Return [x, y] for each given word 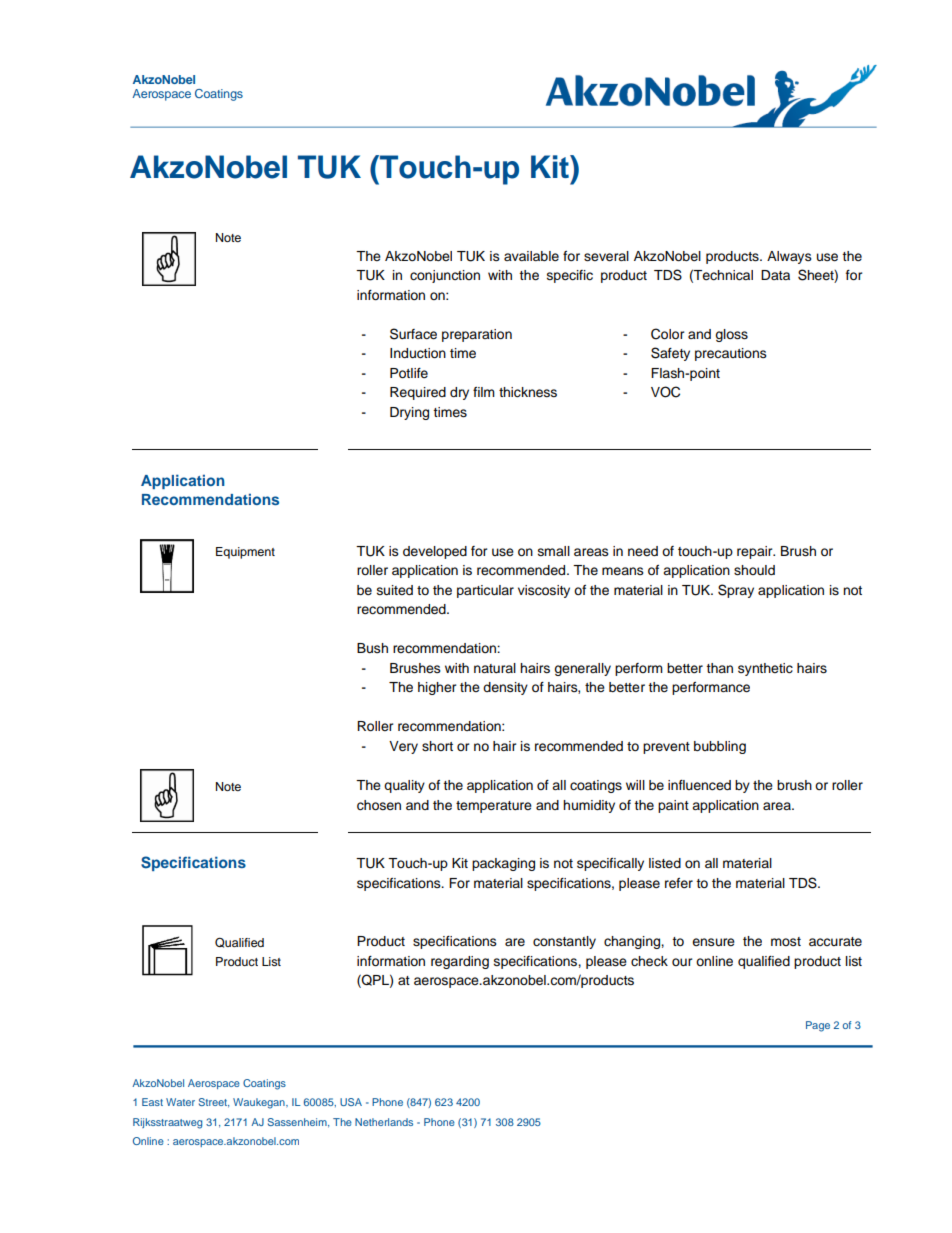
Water [180, 1102]
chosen [379, 805]
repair [756, 552]
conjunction [445, 276]
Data [775, 275]
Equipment [245, 553]
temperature [494, 807]
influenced [699, 785]
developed [435, 552]
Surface [413, 334]
